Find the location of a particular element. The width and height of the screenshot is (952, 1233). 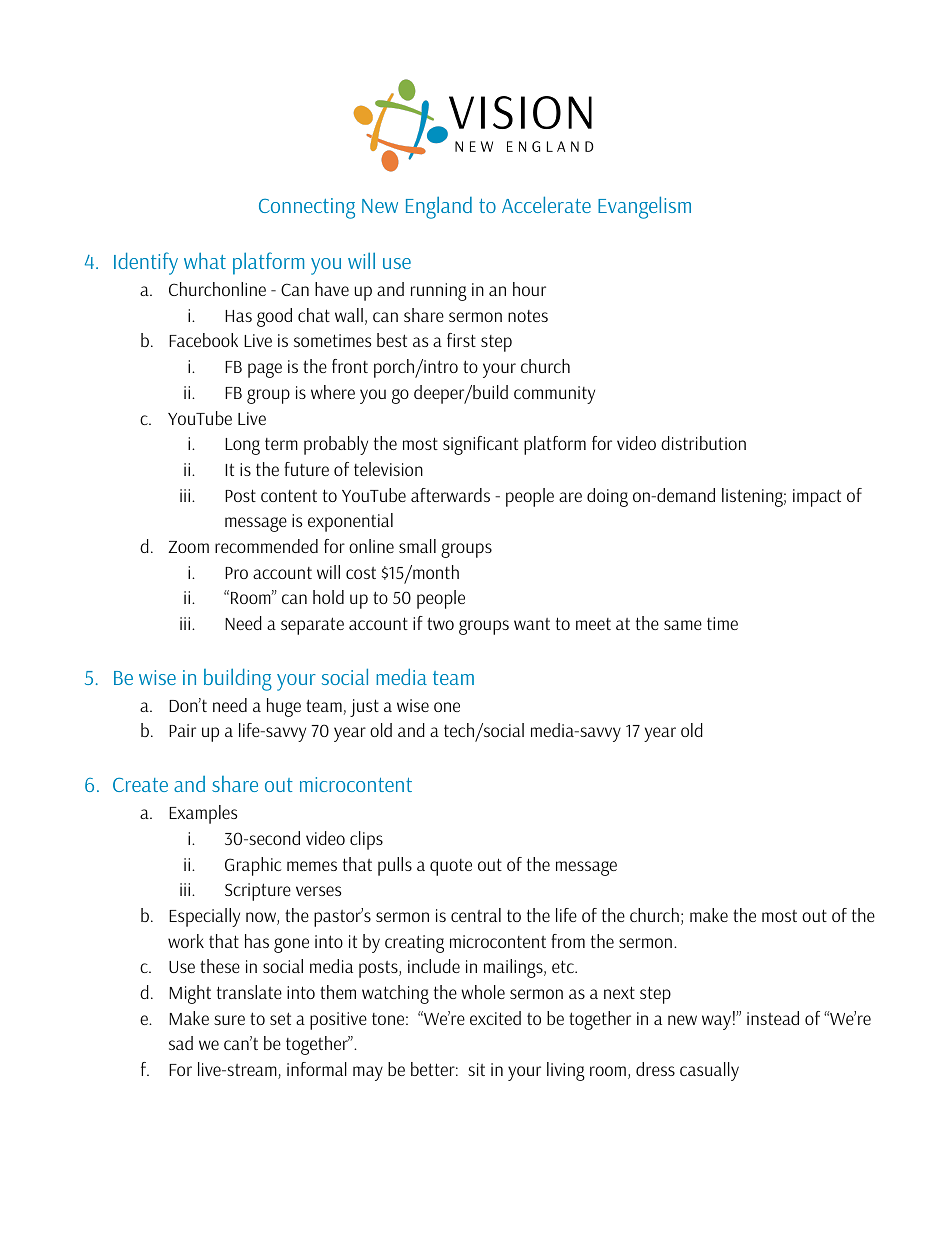

Evangelism is located at coordinates (644, 207).
